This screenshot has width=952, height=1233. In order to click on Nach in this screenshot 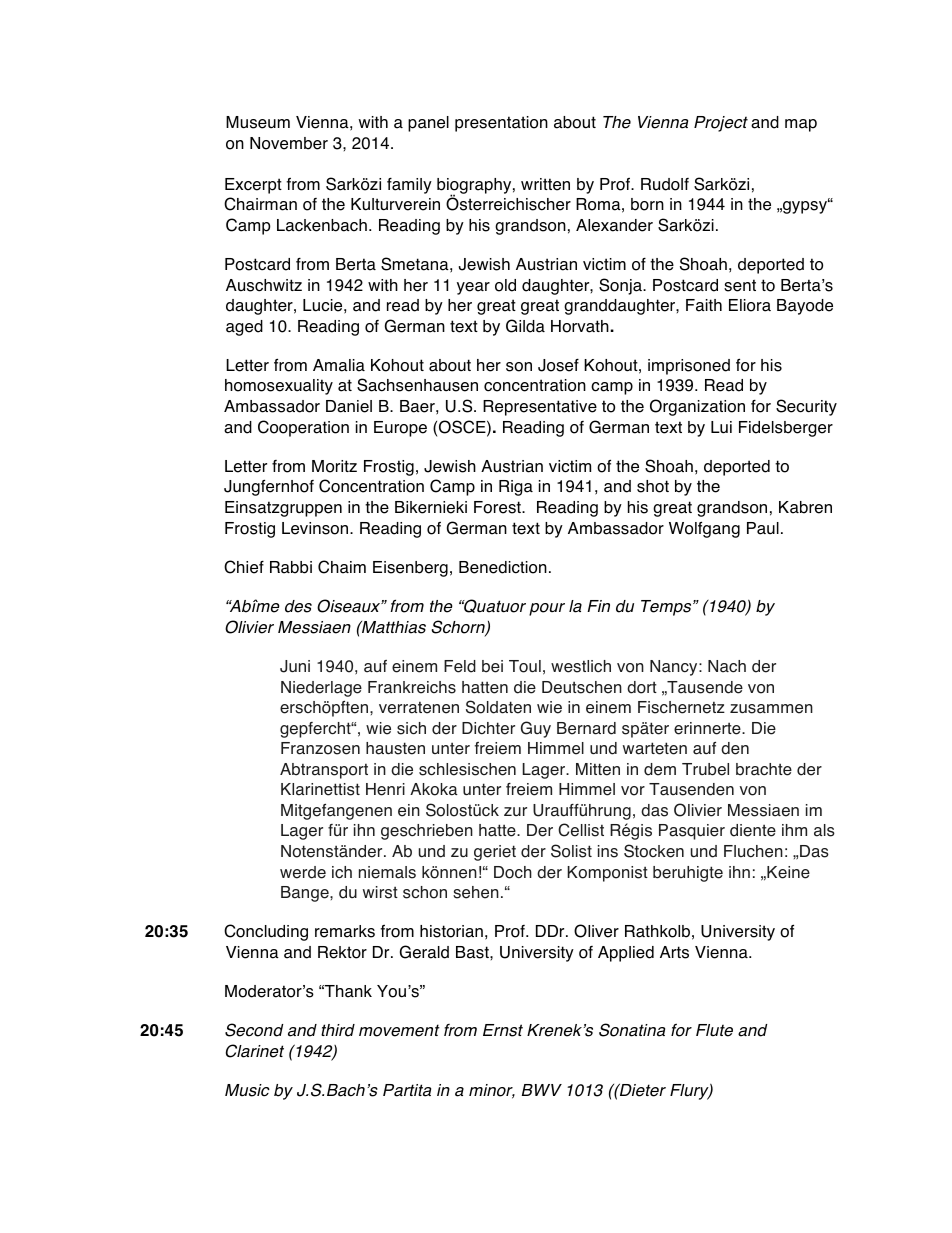, I will do `click(727, 666)`.
